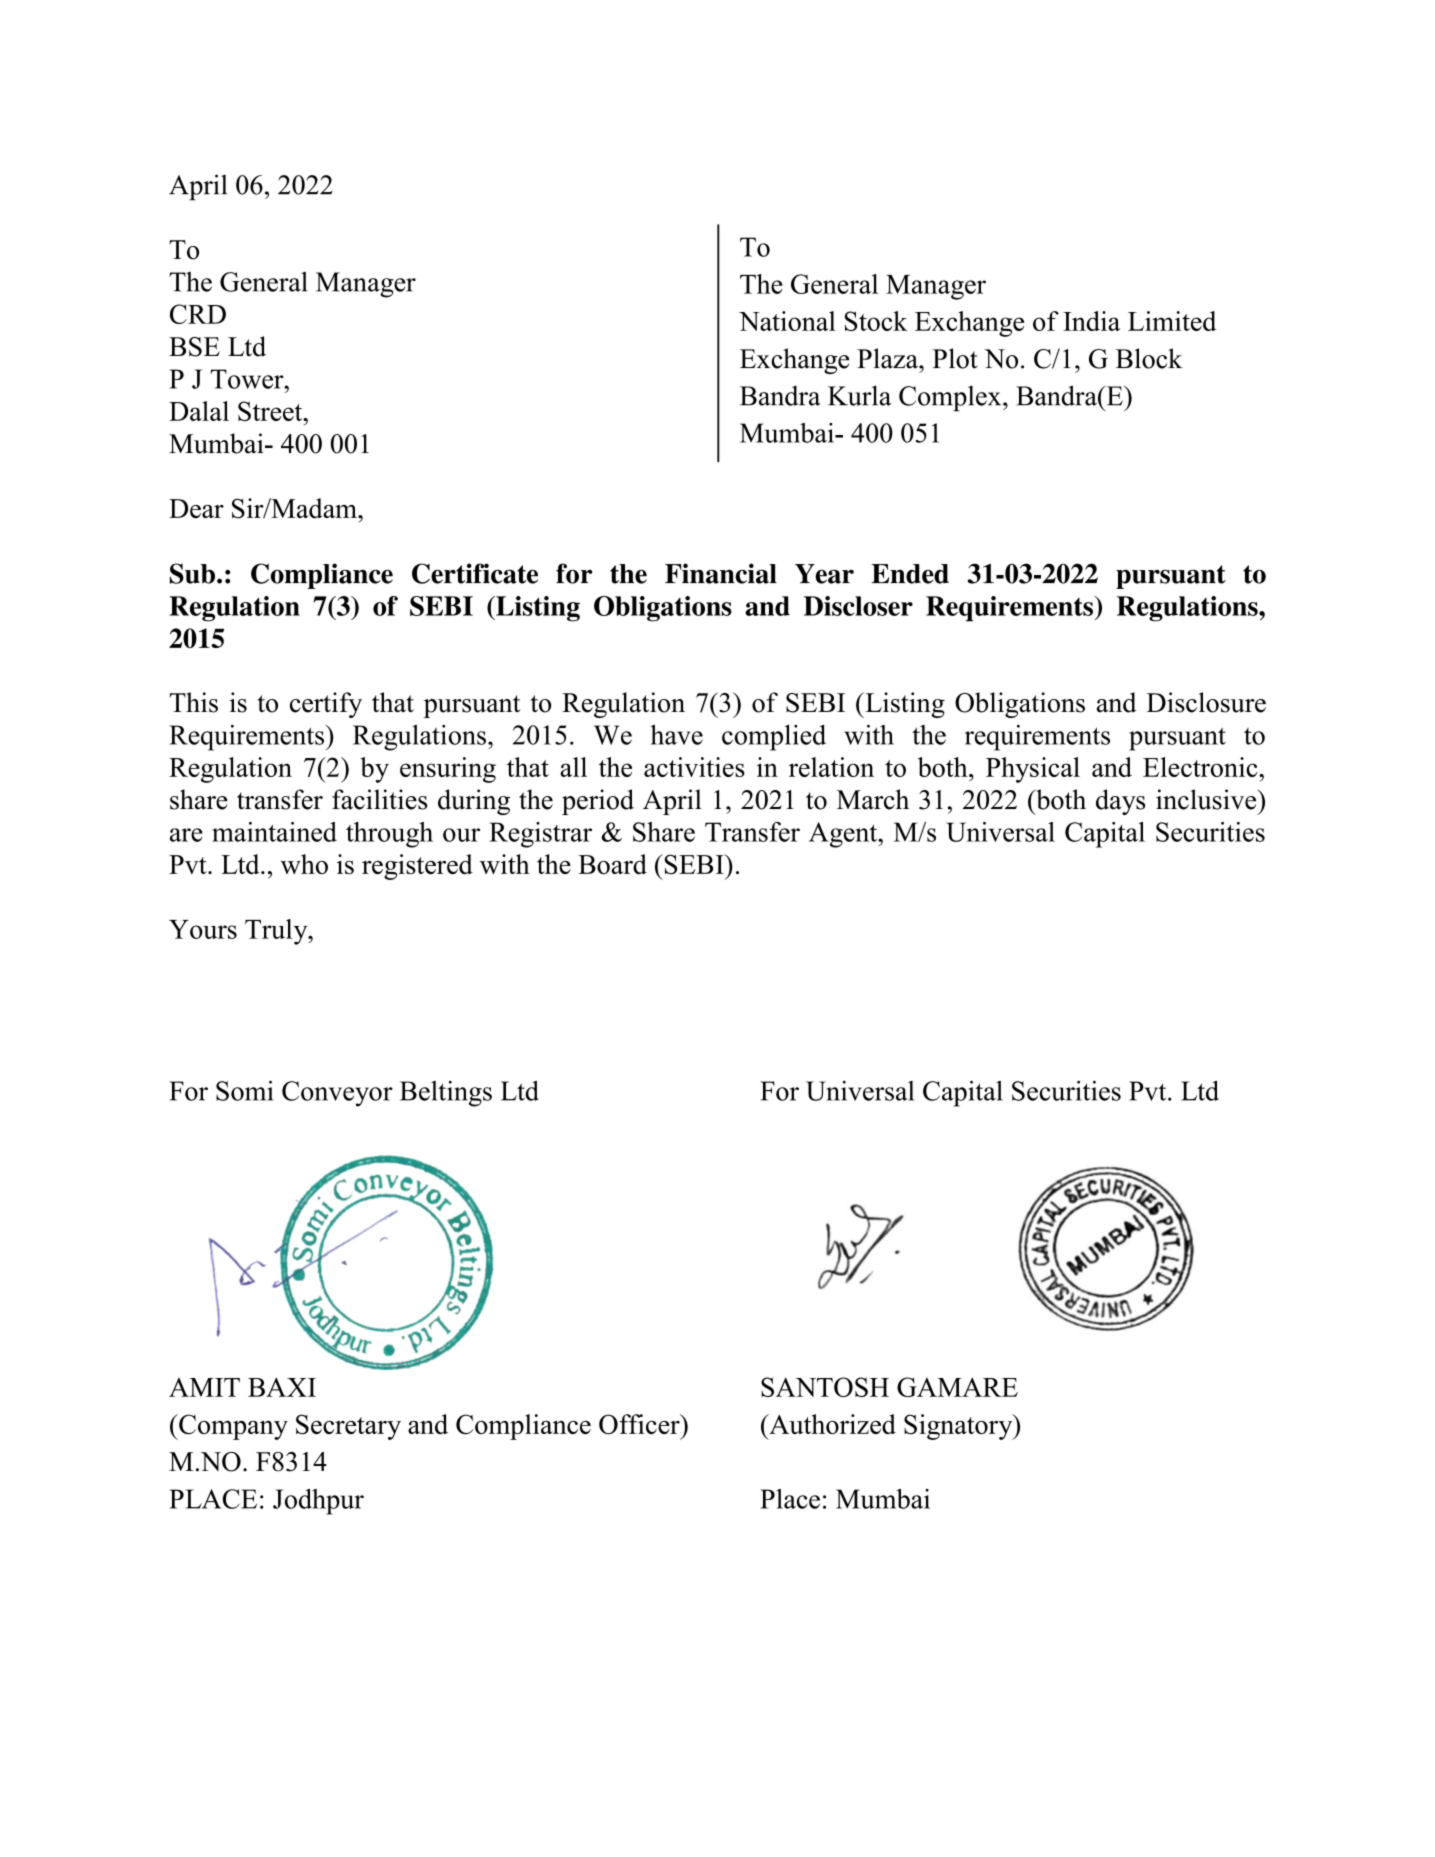  Describe the element at coordinates (248, 379) in the screenshot. I see `Tower` at that location.
